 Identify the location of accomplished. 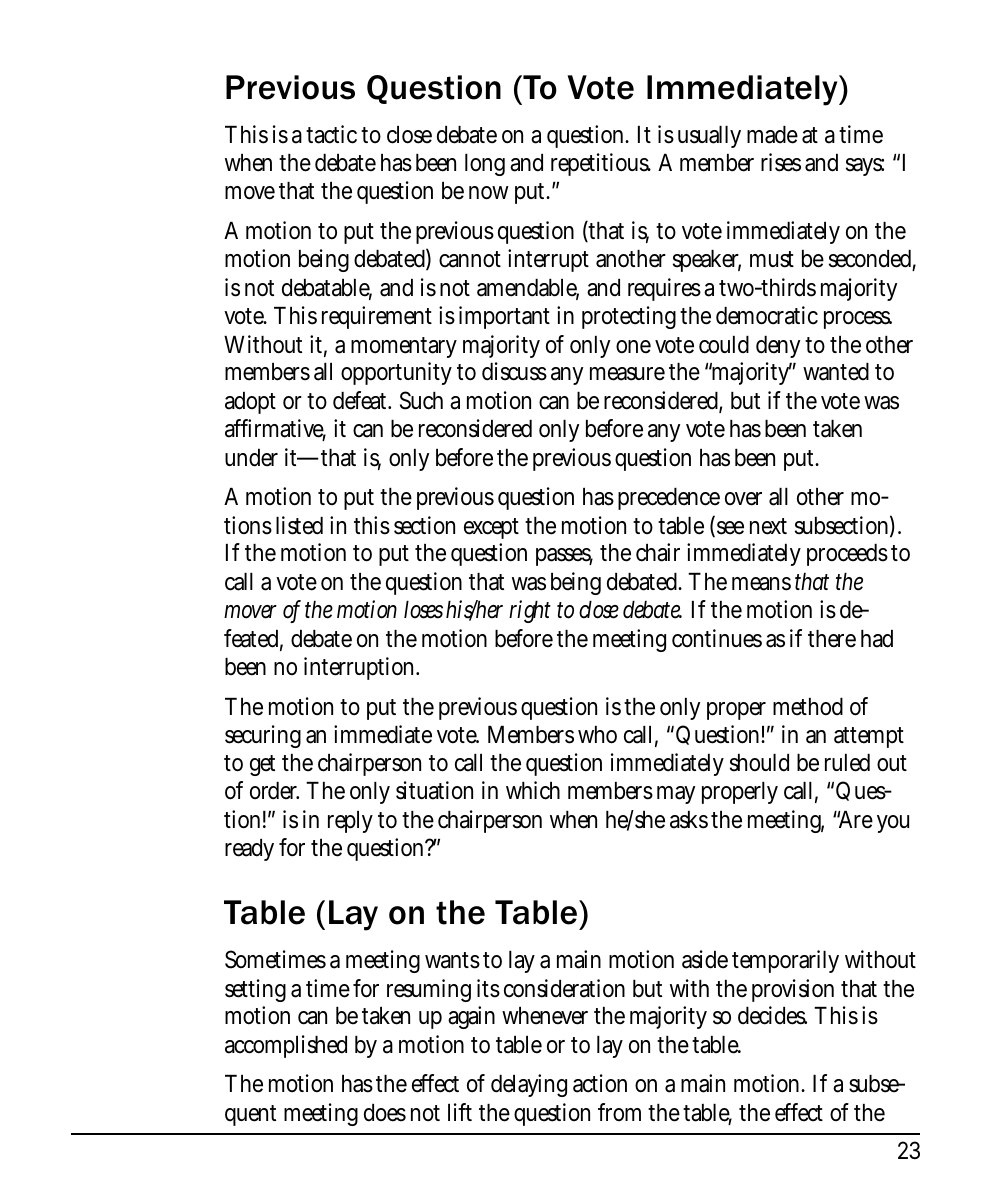
(286, 1046).
